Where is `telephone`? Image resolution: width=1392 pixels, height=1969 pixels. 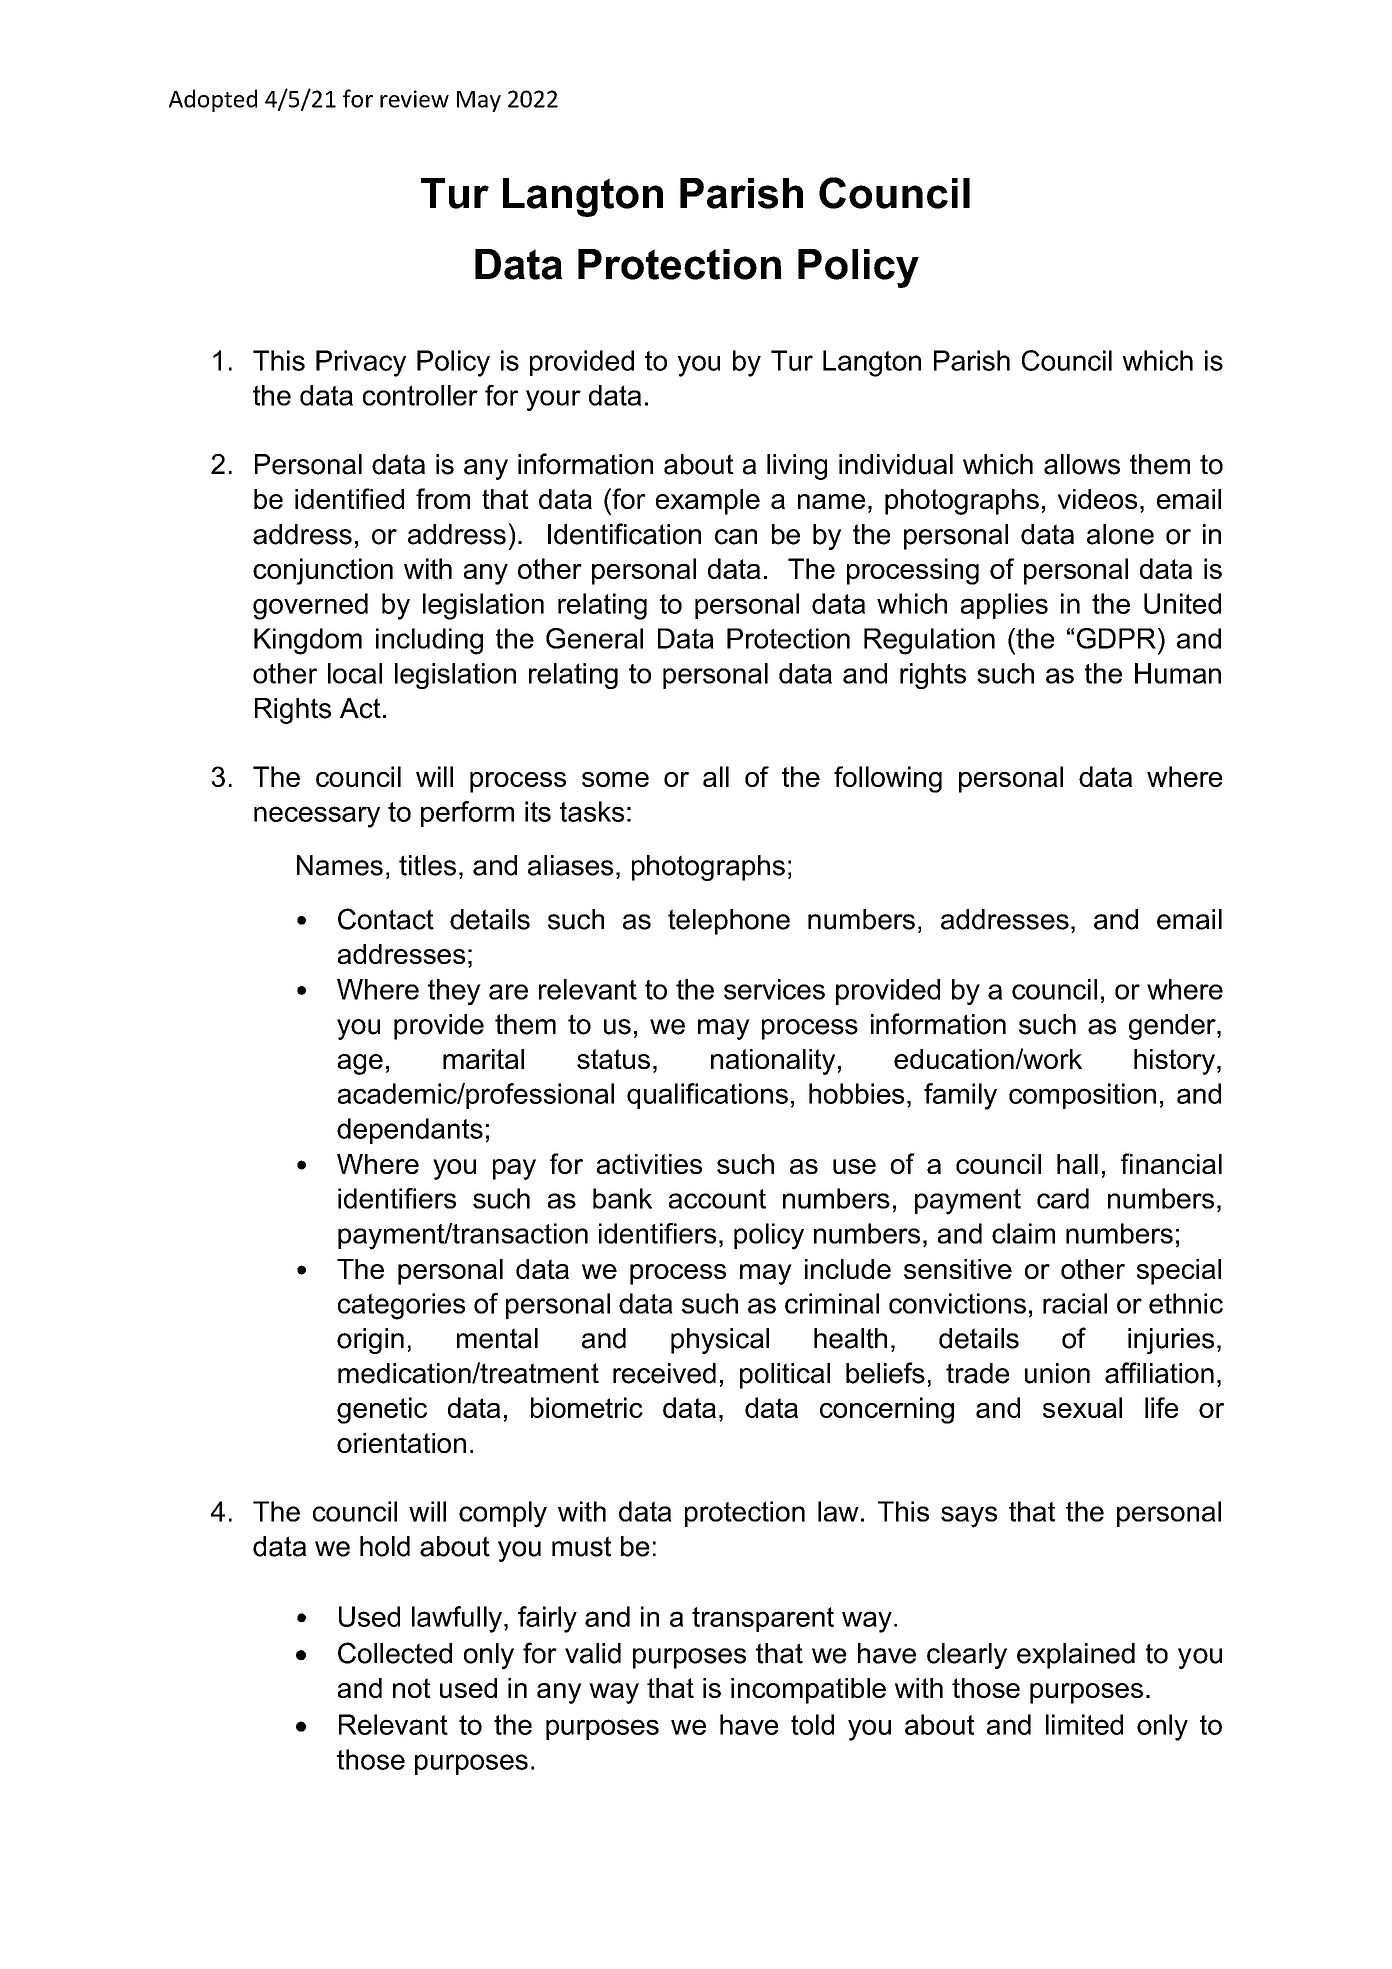
telephone is located at coordinates (729, 922).
